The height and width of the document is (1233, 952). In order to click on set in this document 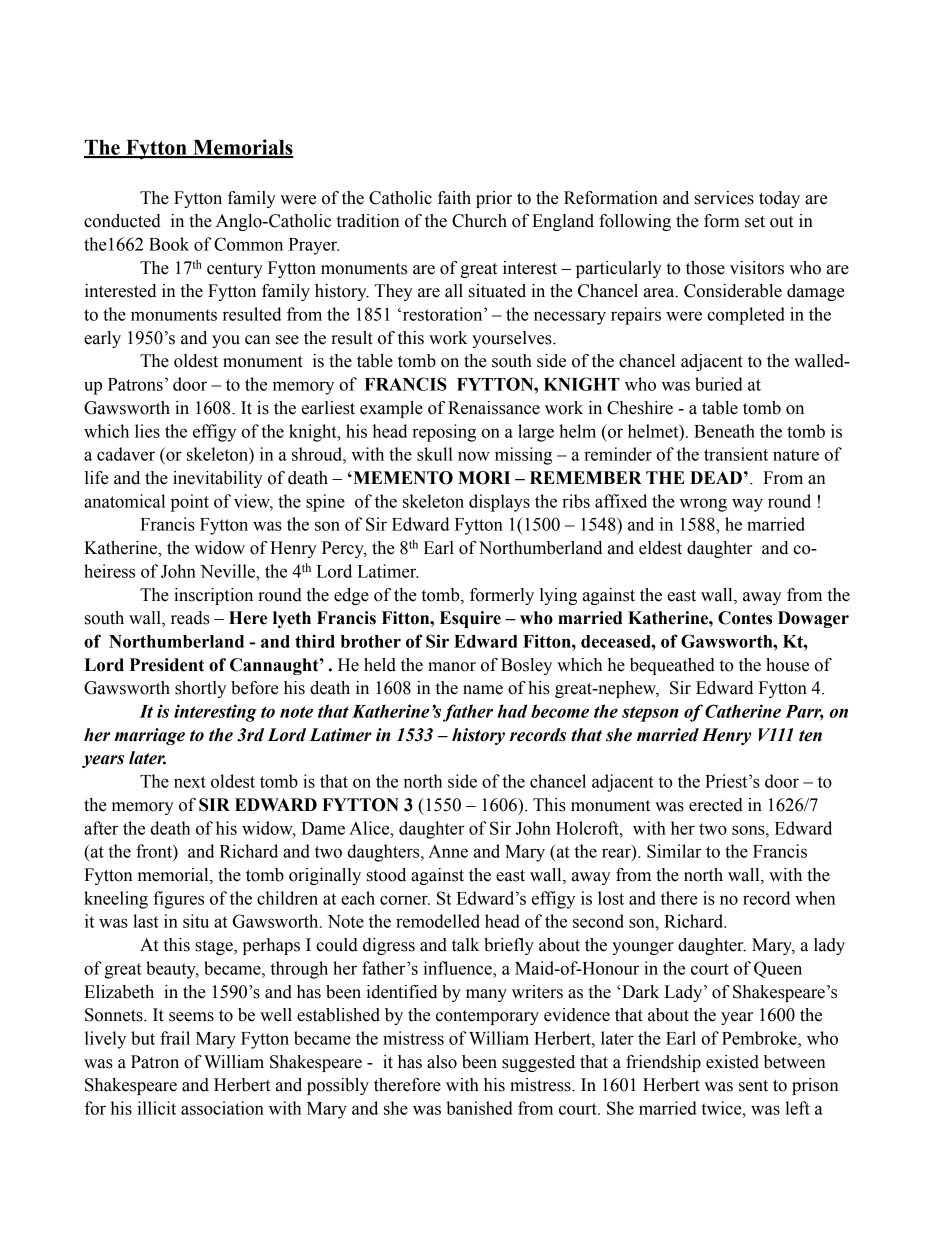, I will do `click(755, 222)`.
